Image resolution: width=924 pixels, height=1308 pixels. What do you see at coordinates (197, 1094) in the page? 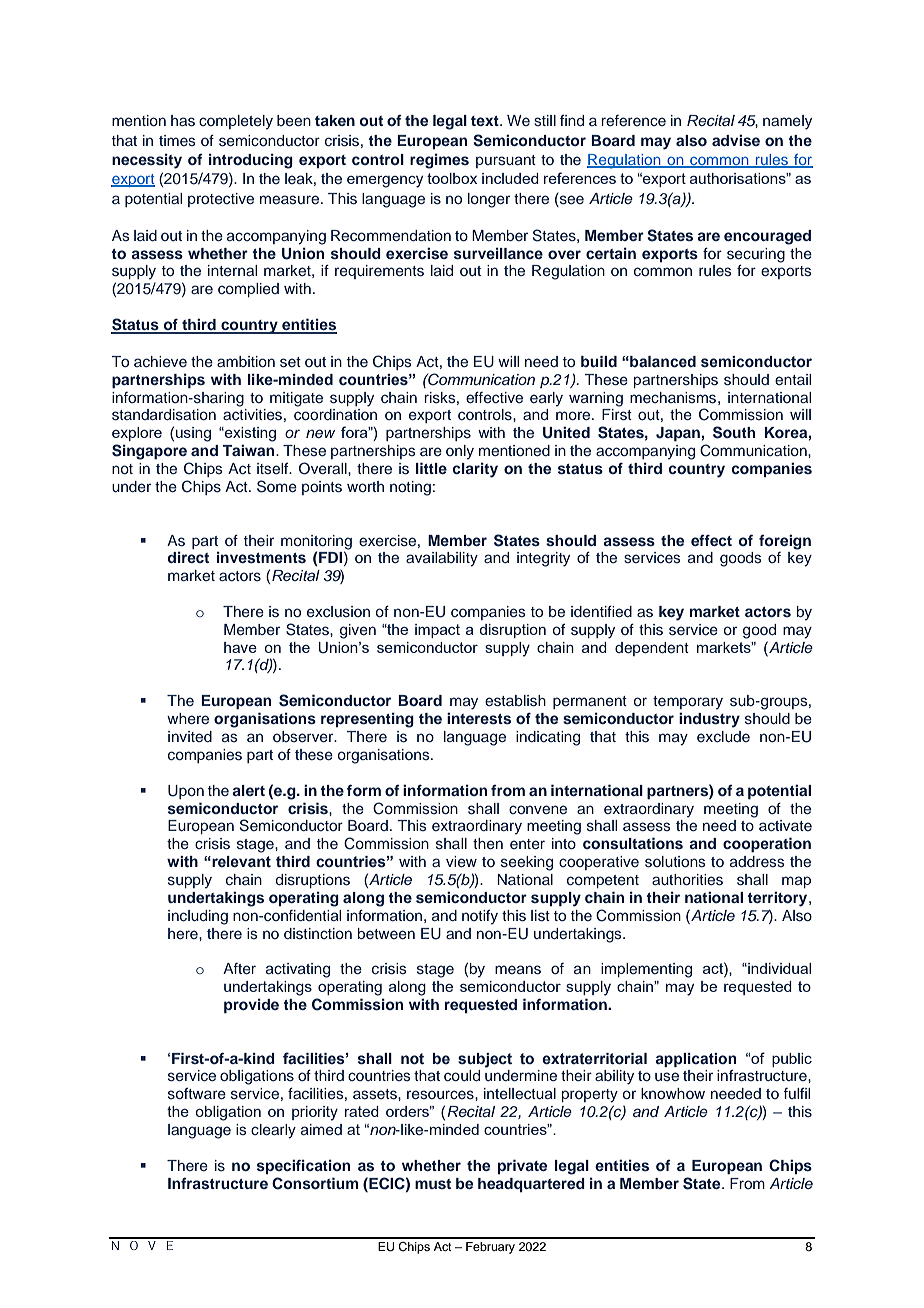
I see `software` at bounding box center [197, 1094].
